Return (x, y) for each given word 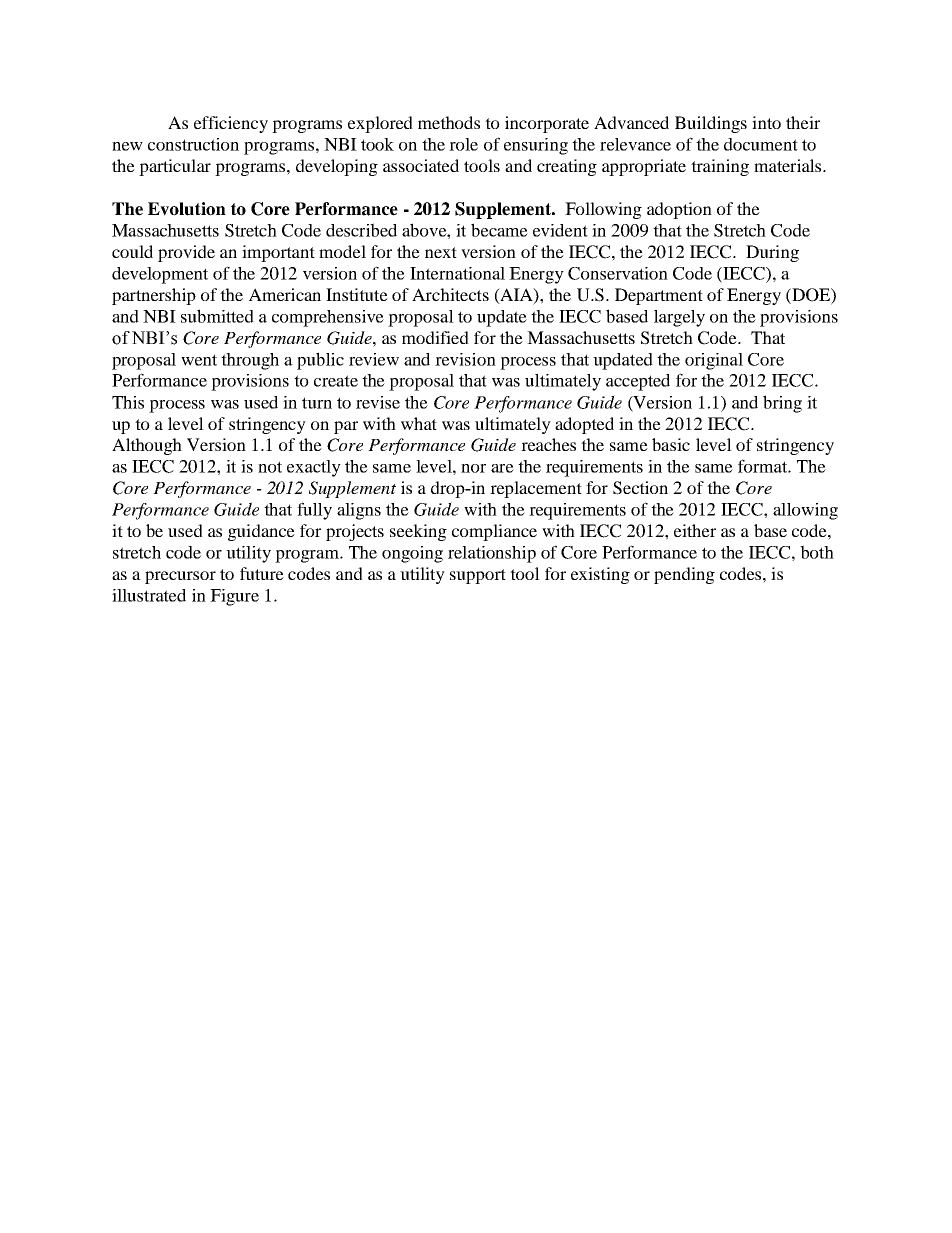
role (463, 144)
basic (671, 444)
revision (465, 359)
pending (684, 575)
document (761, 144)
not (270, 467)
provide (186, 253)
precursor (180, 577)
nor (473, 468)
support (478, 576)
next (441, 252)
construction (193, 144)
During (772, 253)
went (199, 360)
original (714, 361)
